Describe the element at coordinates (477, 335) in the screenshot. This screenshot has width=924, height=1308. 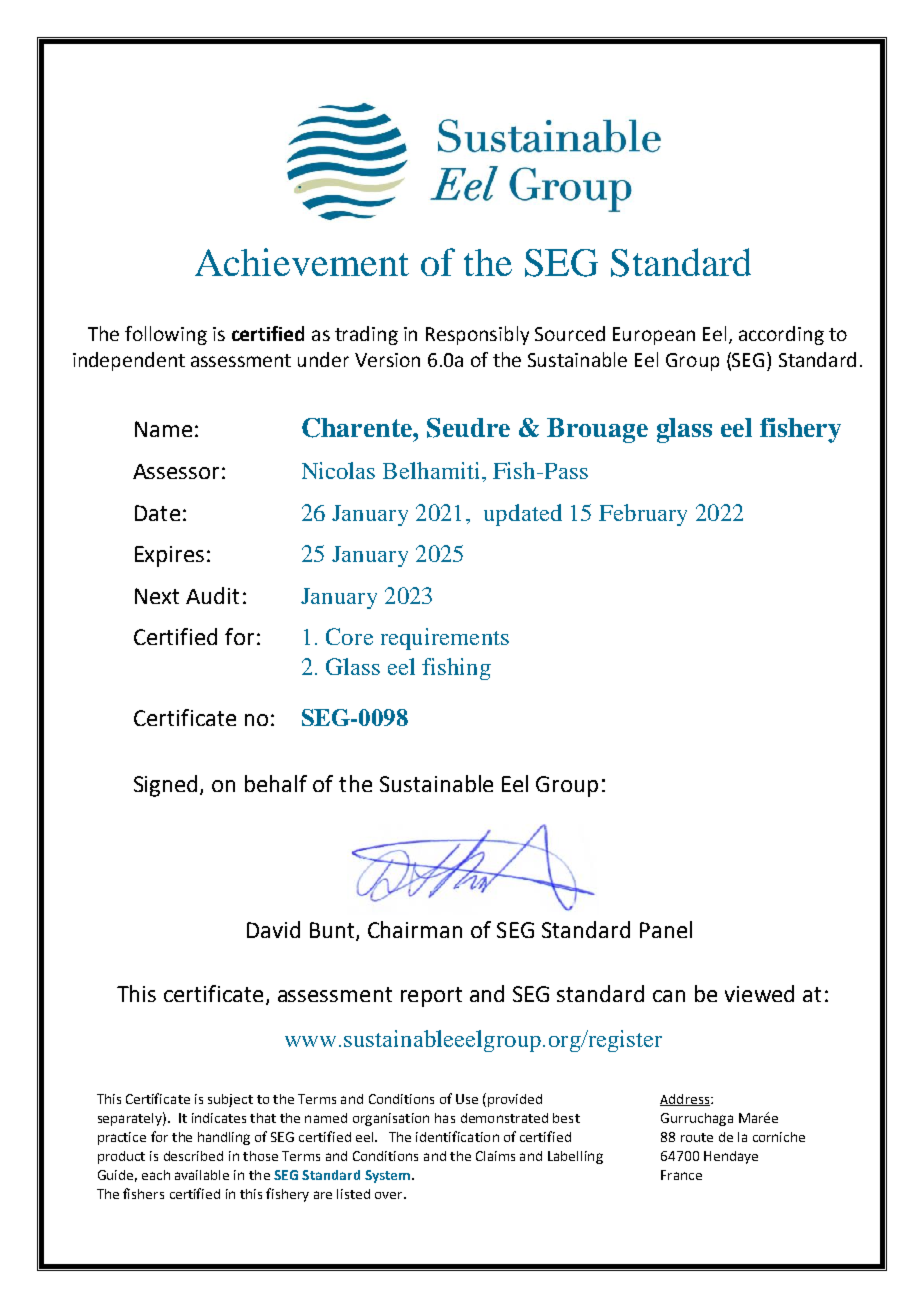
I see `Responsibly` at that location.
